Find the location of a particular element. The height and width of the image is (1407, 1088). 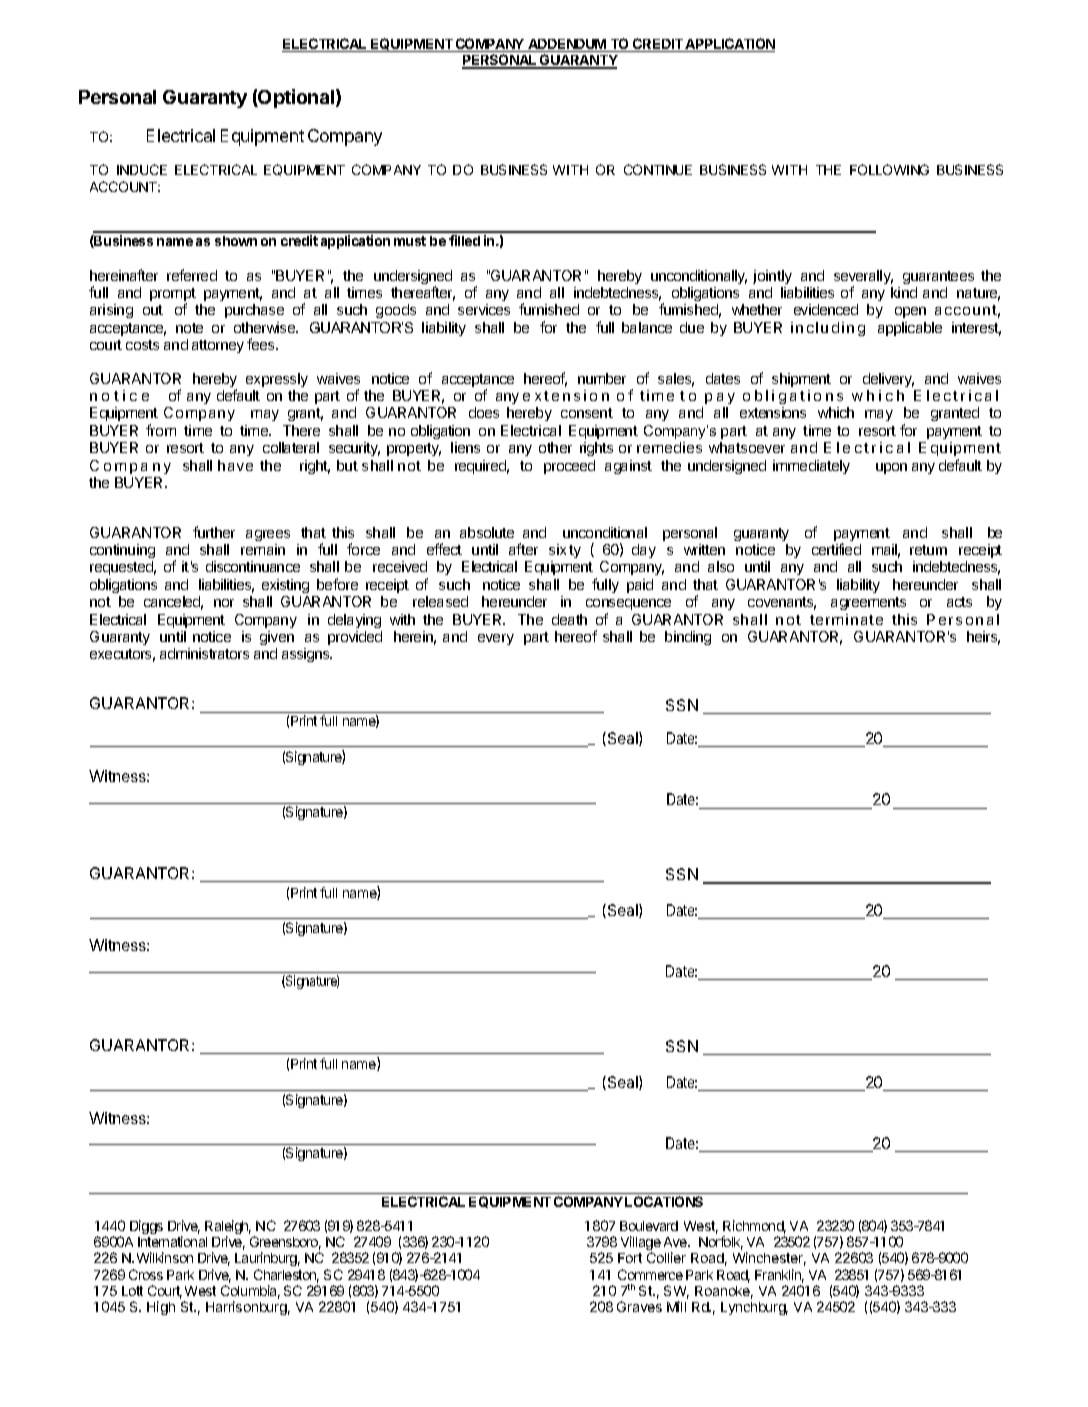

every is located at coordinates (496, 639).
